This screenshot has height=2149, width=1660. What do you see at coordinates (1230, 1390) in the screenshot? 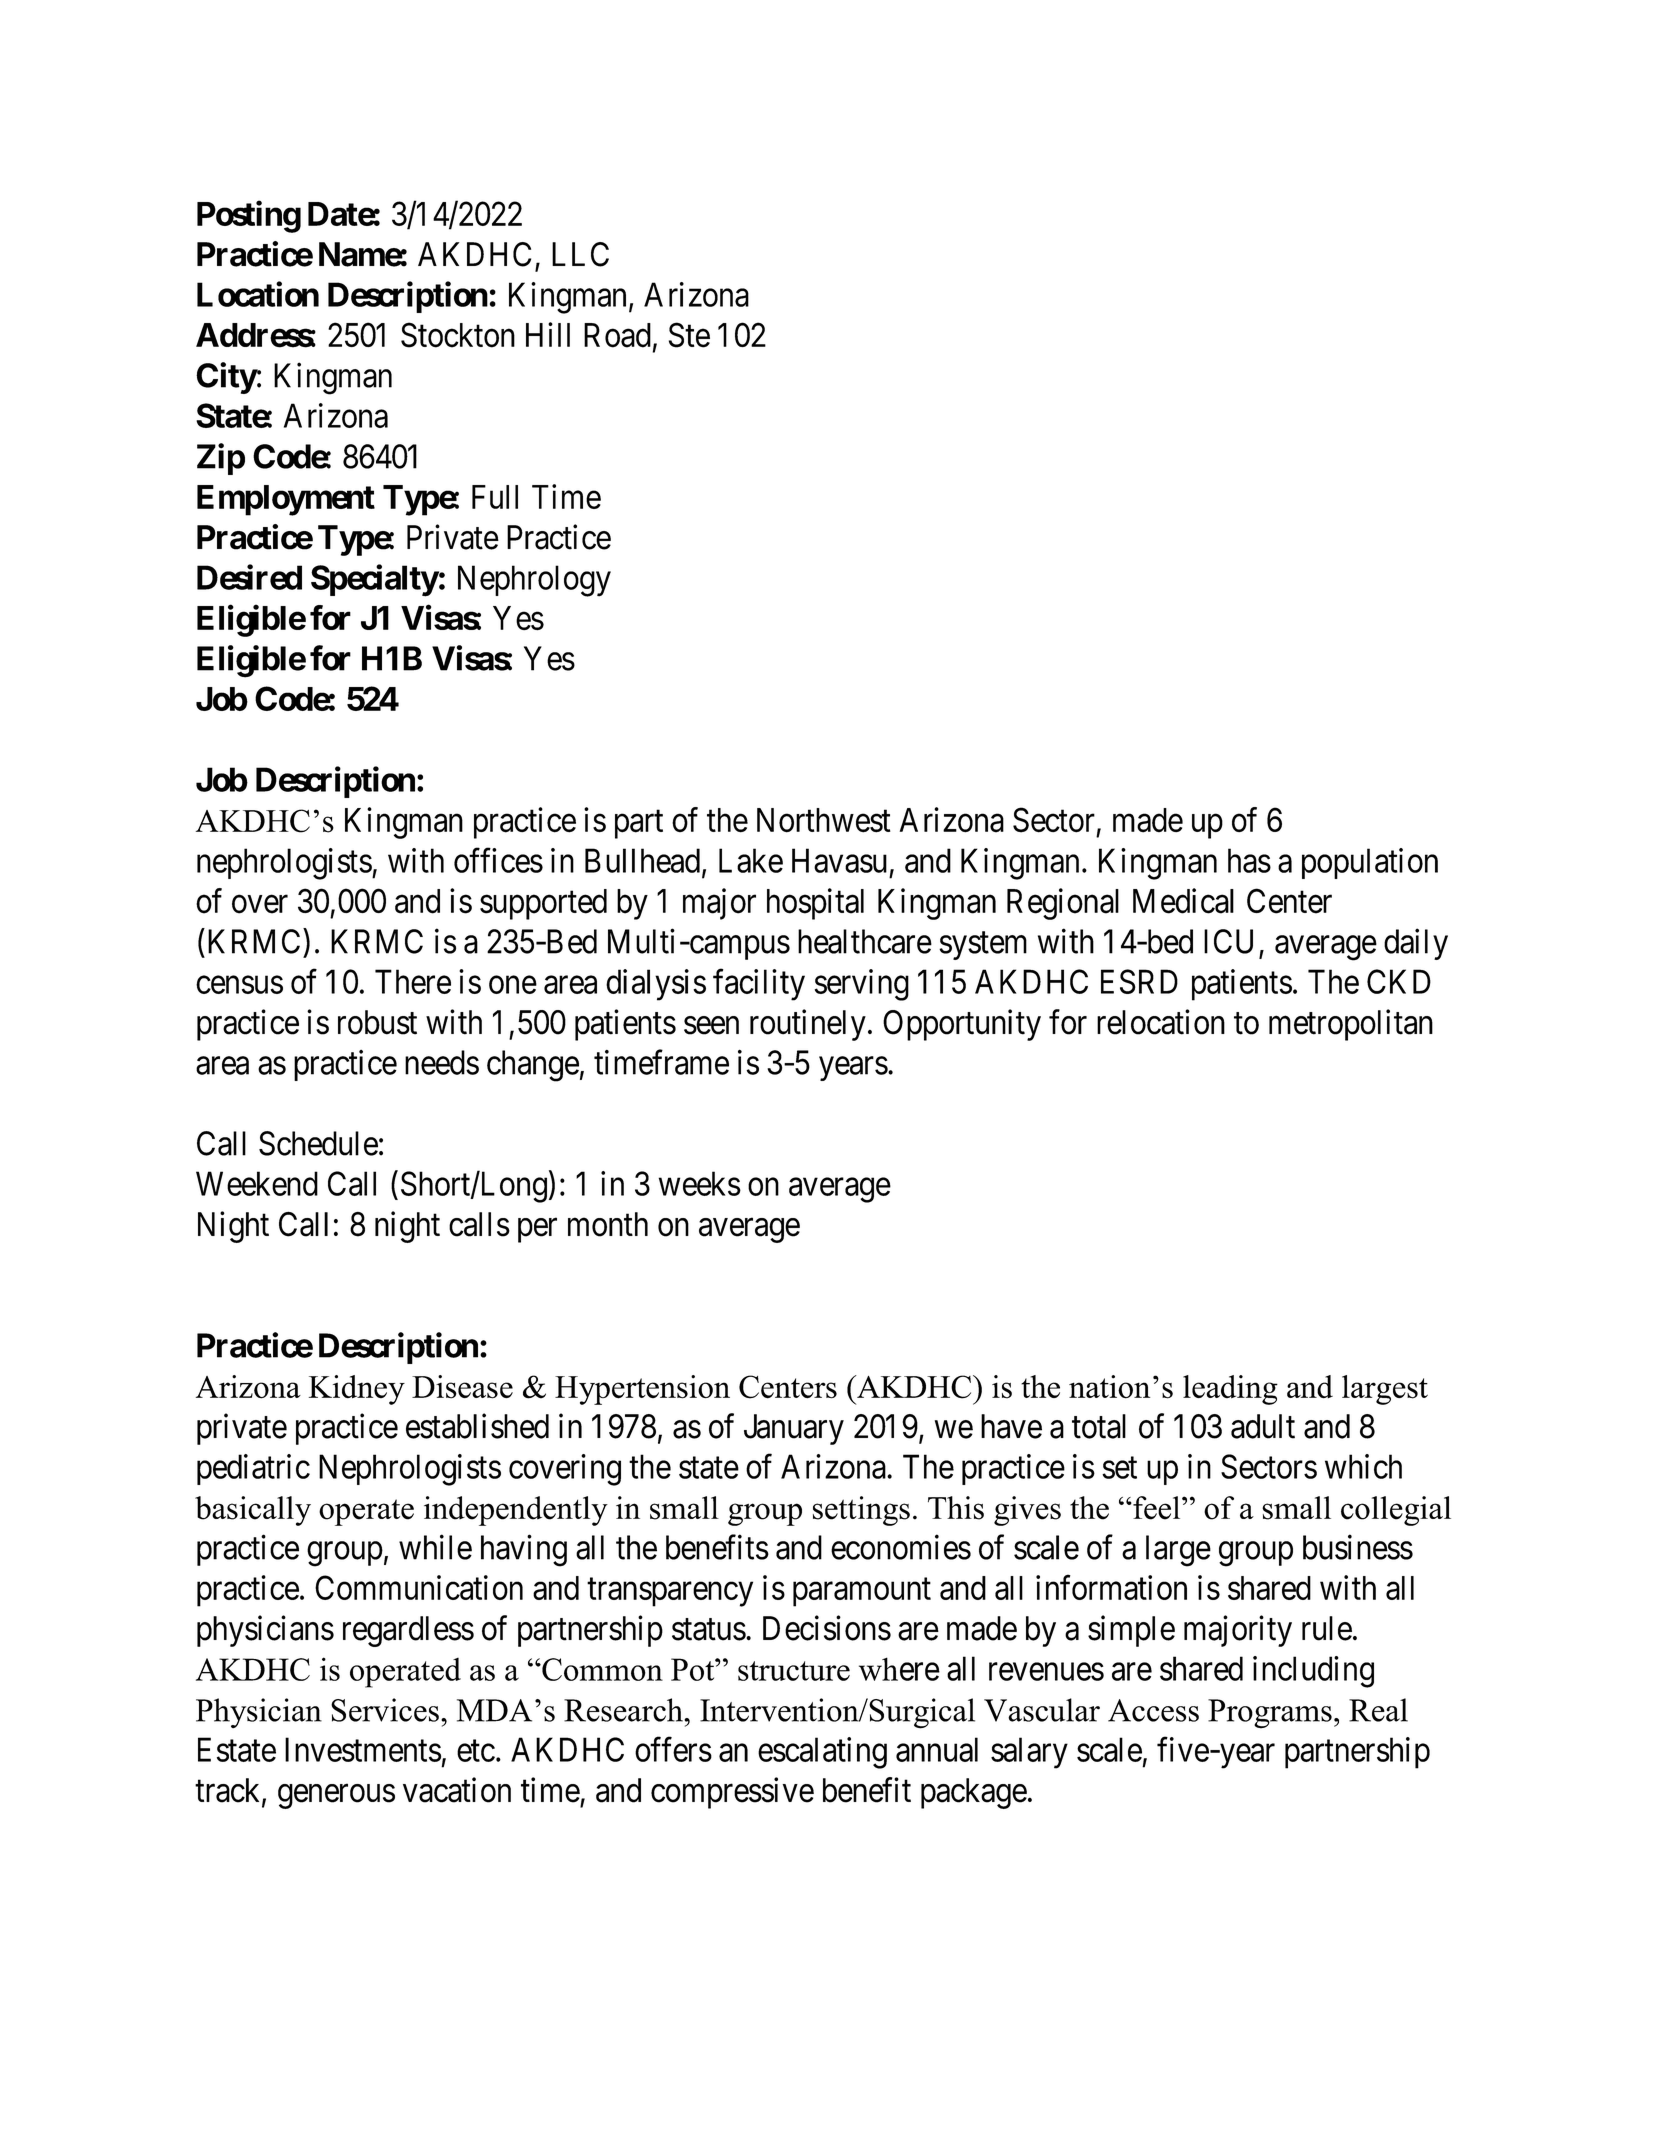
I see `leading` at bounding box center [1230, 1390].
